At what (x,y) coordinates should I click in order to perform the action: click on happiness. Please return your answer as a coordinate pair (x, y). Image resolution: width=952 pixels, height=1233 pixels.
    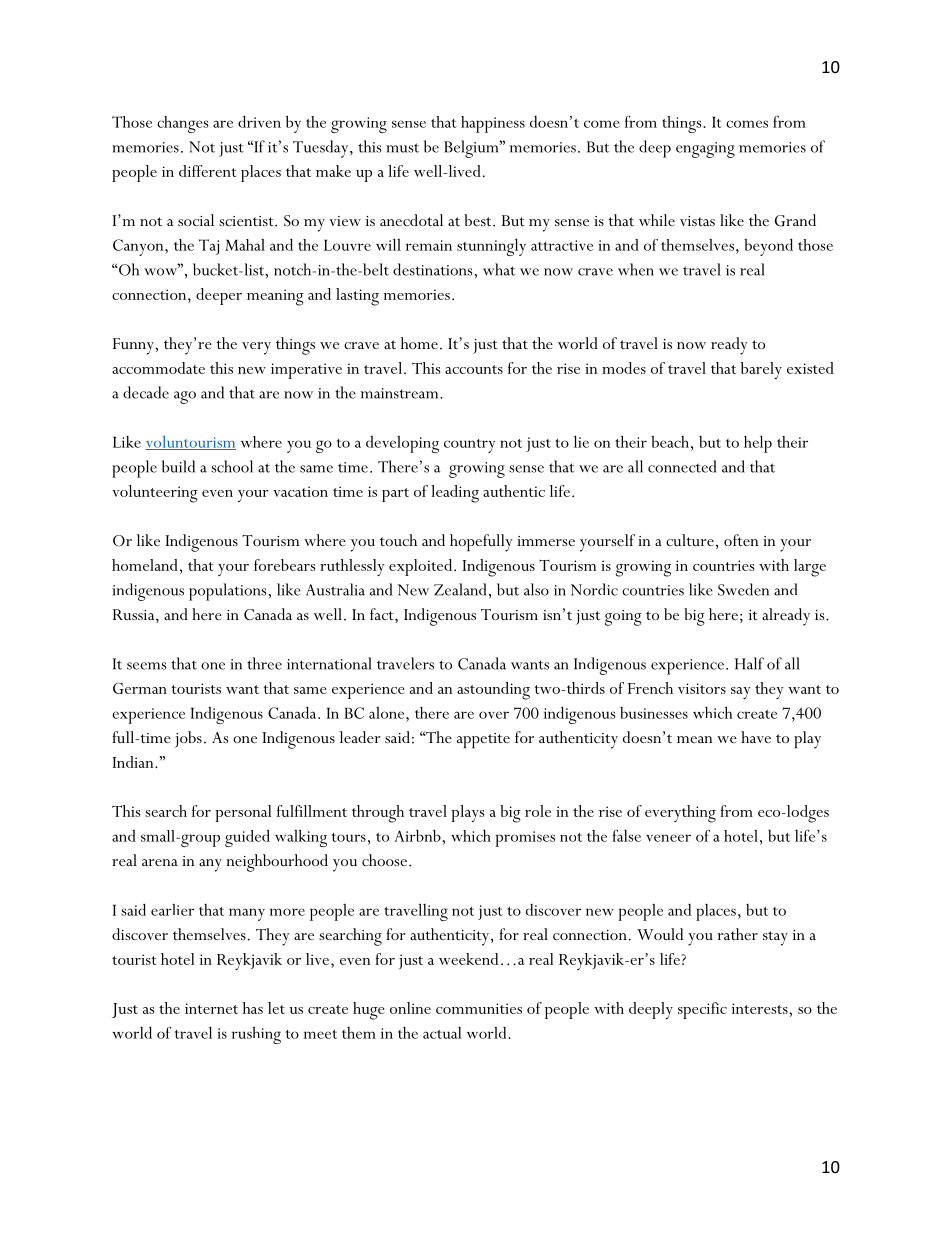
    Looking at the image, I should click on (493, 124).
